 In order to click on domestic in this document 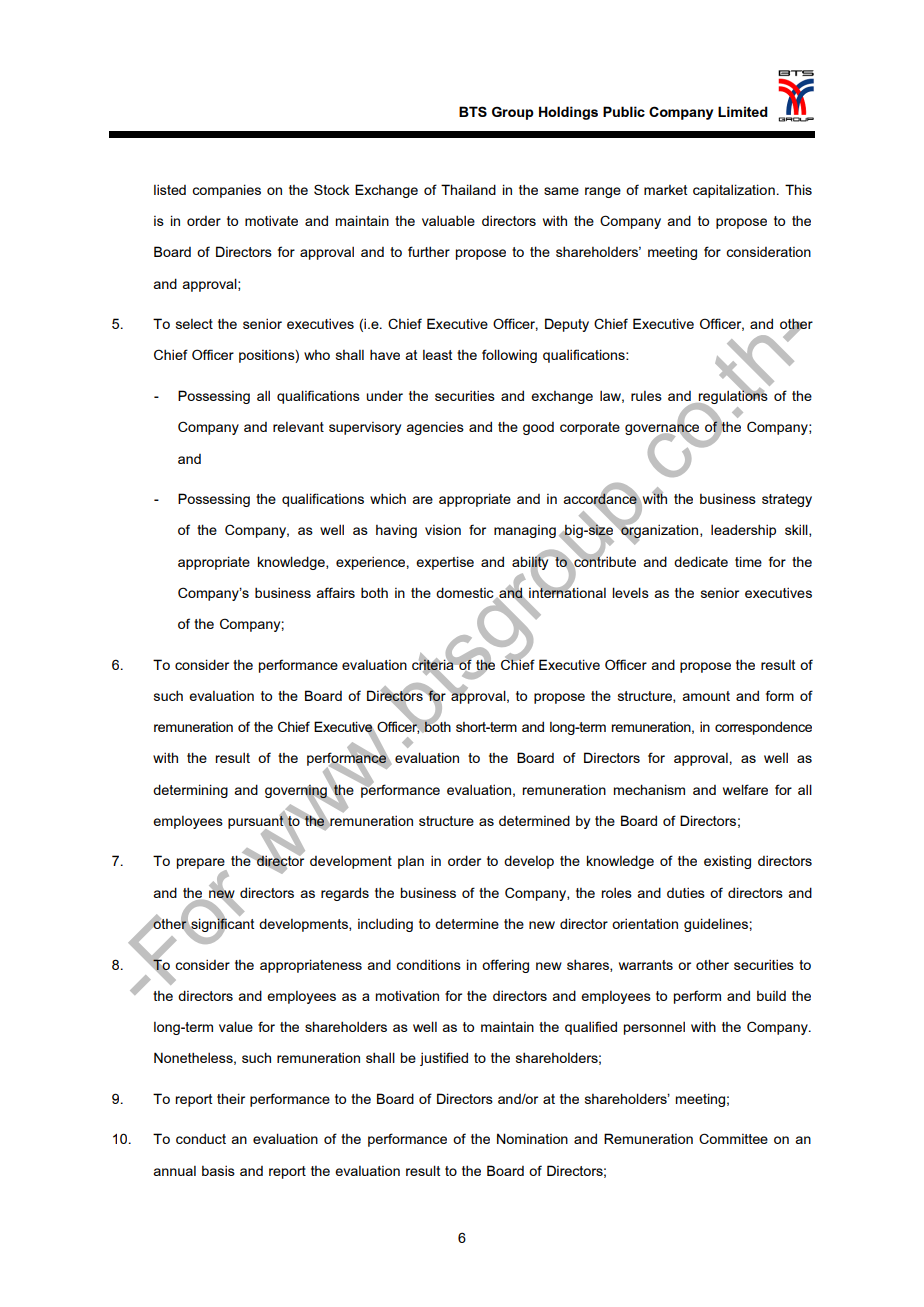, I will do `click(466, 593)`.
